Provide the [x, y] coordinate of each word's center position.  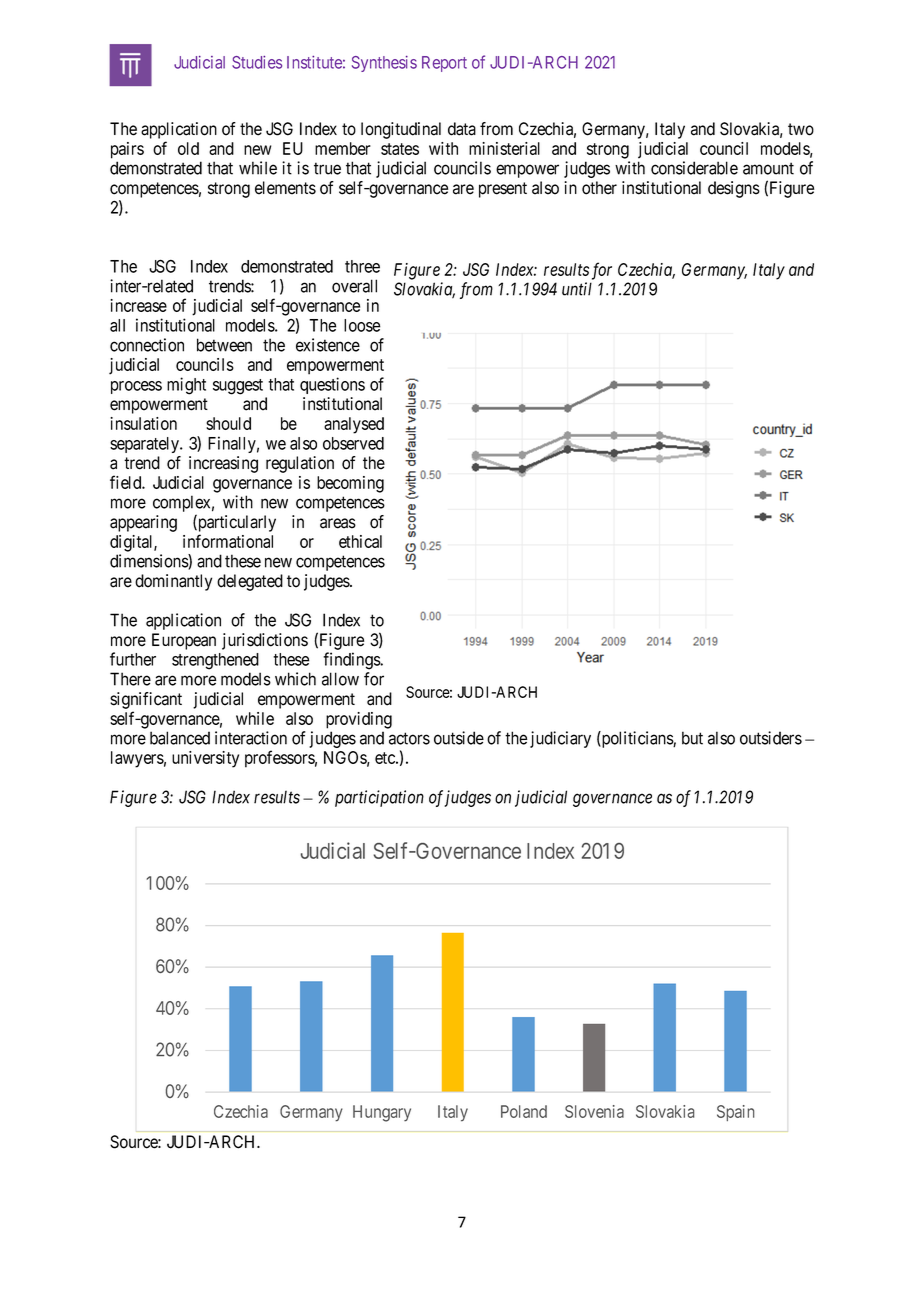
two [801, 129]
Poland [524, 1111]
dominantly [173, 582]
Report [444, 64]
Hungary [382, 1113]
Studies [257, 62]
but [692, 738]
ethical [360, 541]
